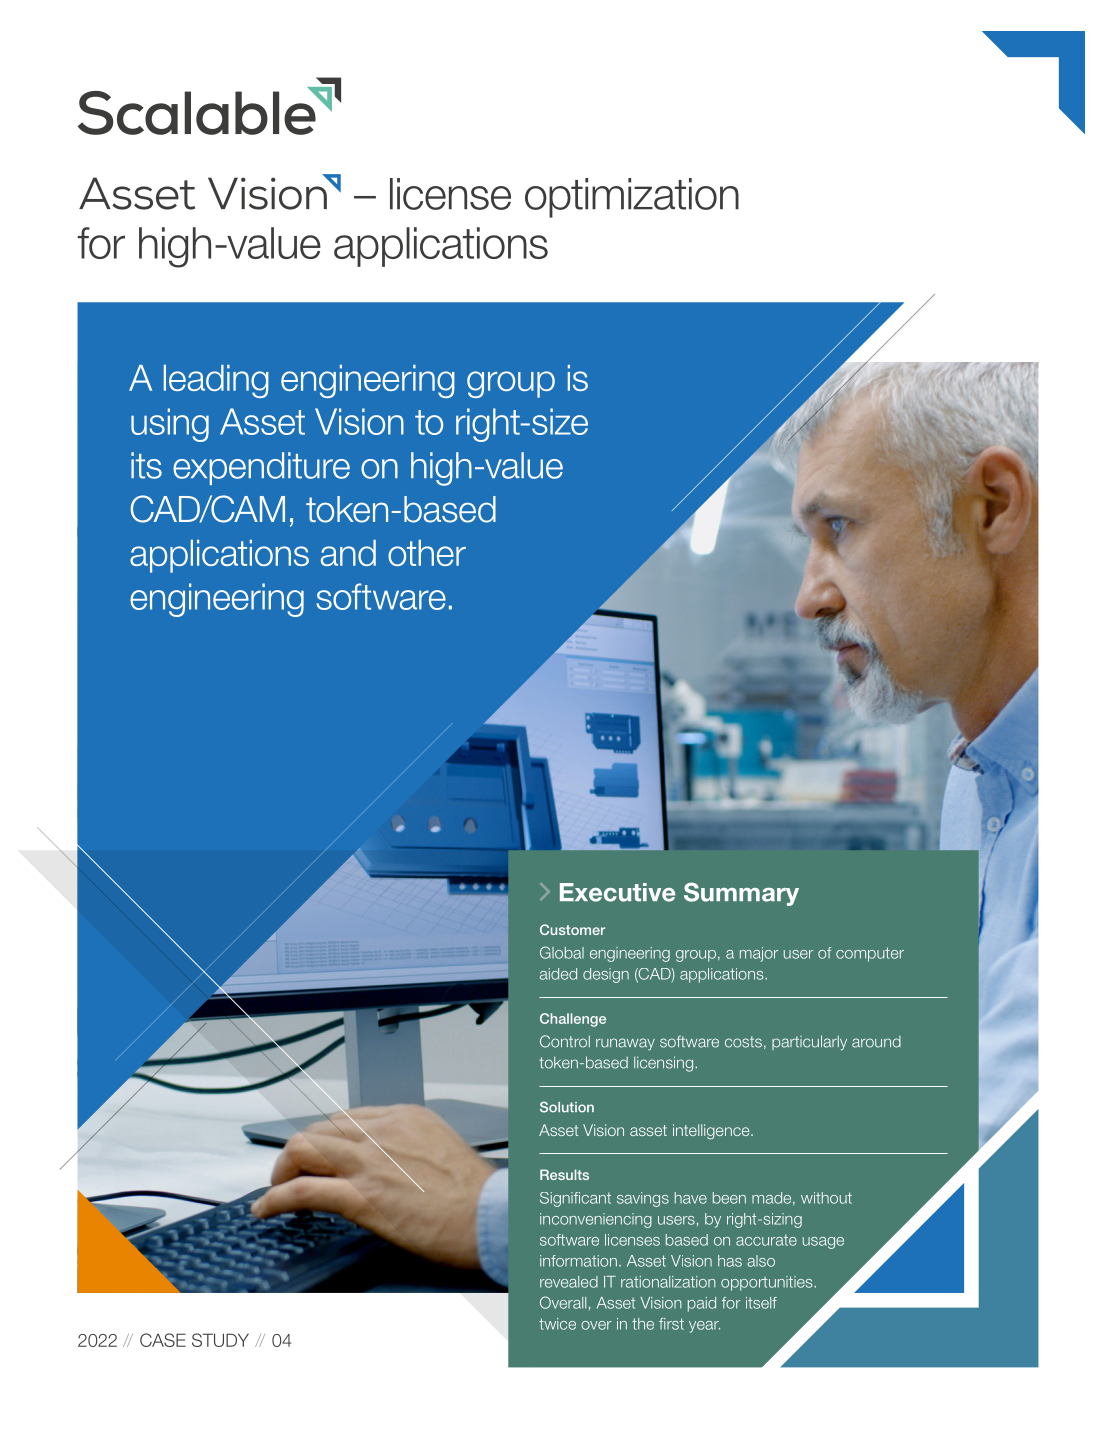 The width and height of the image is (1116, 1445). What do you see at coordinates (427, 553) in the image?
I see `other` at bounding box center [427, 553].
